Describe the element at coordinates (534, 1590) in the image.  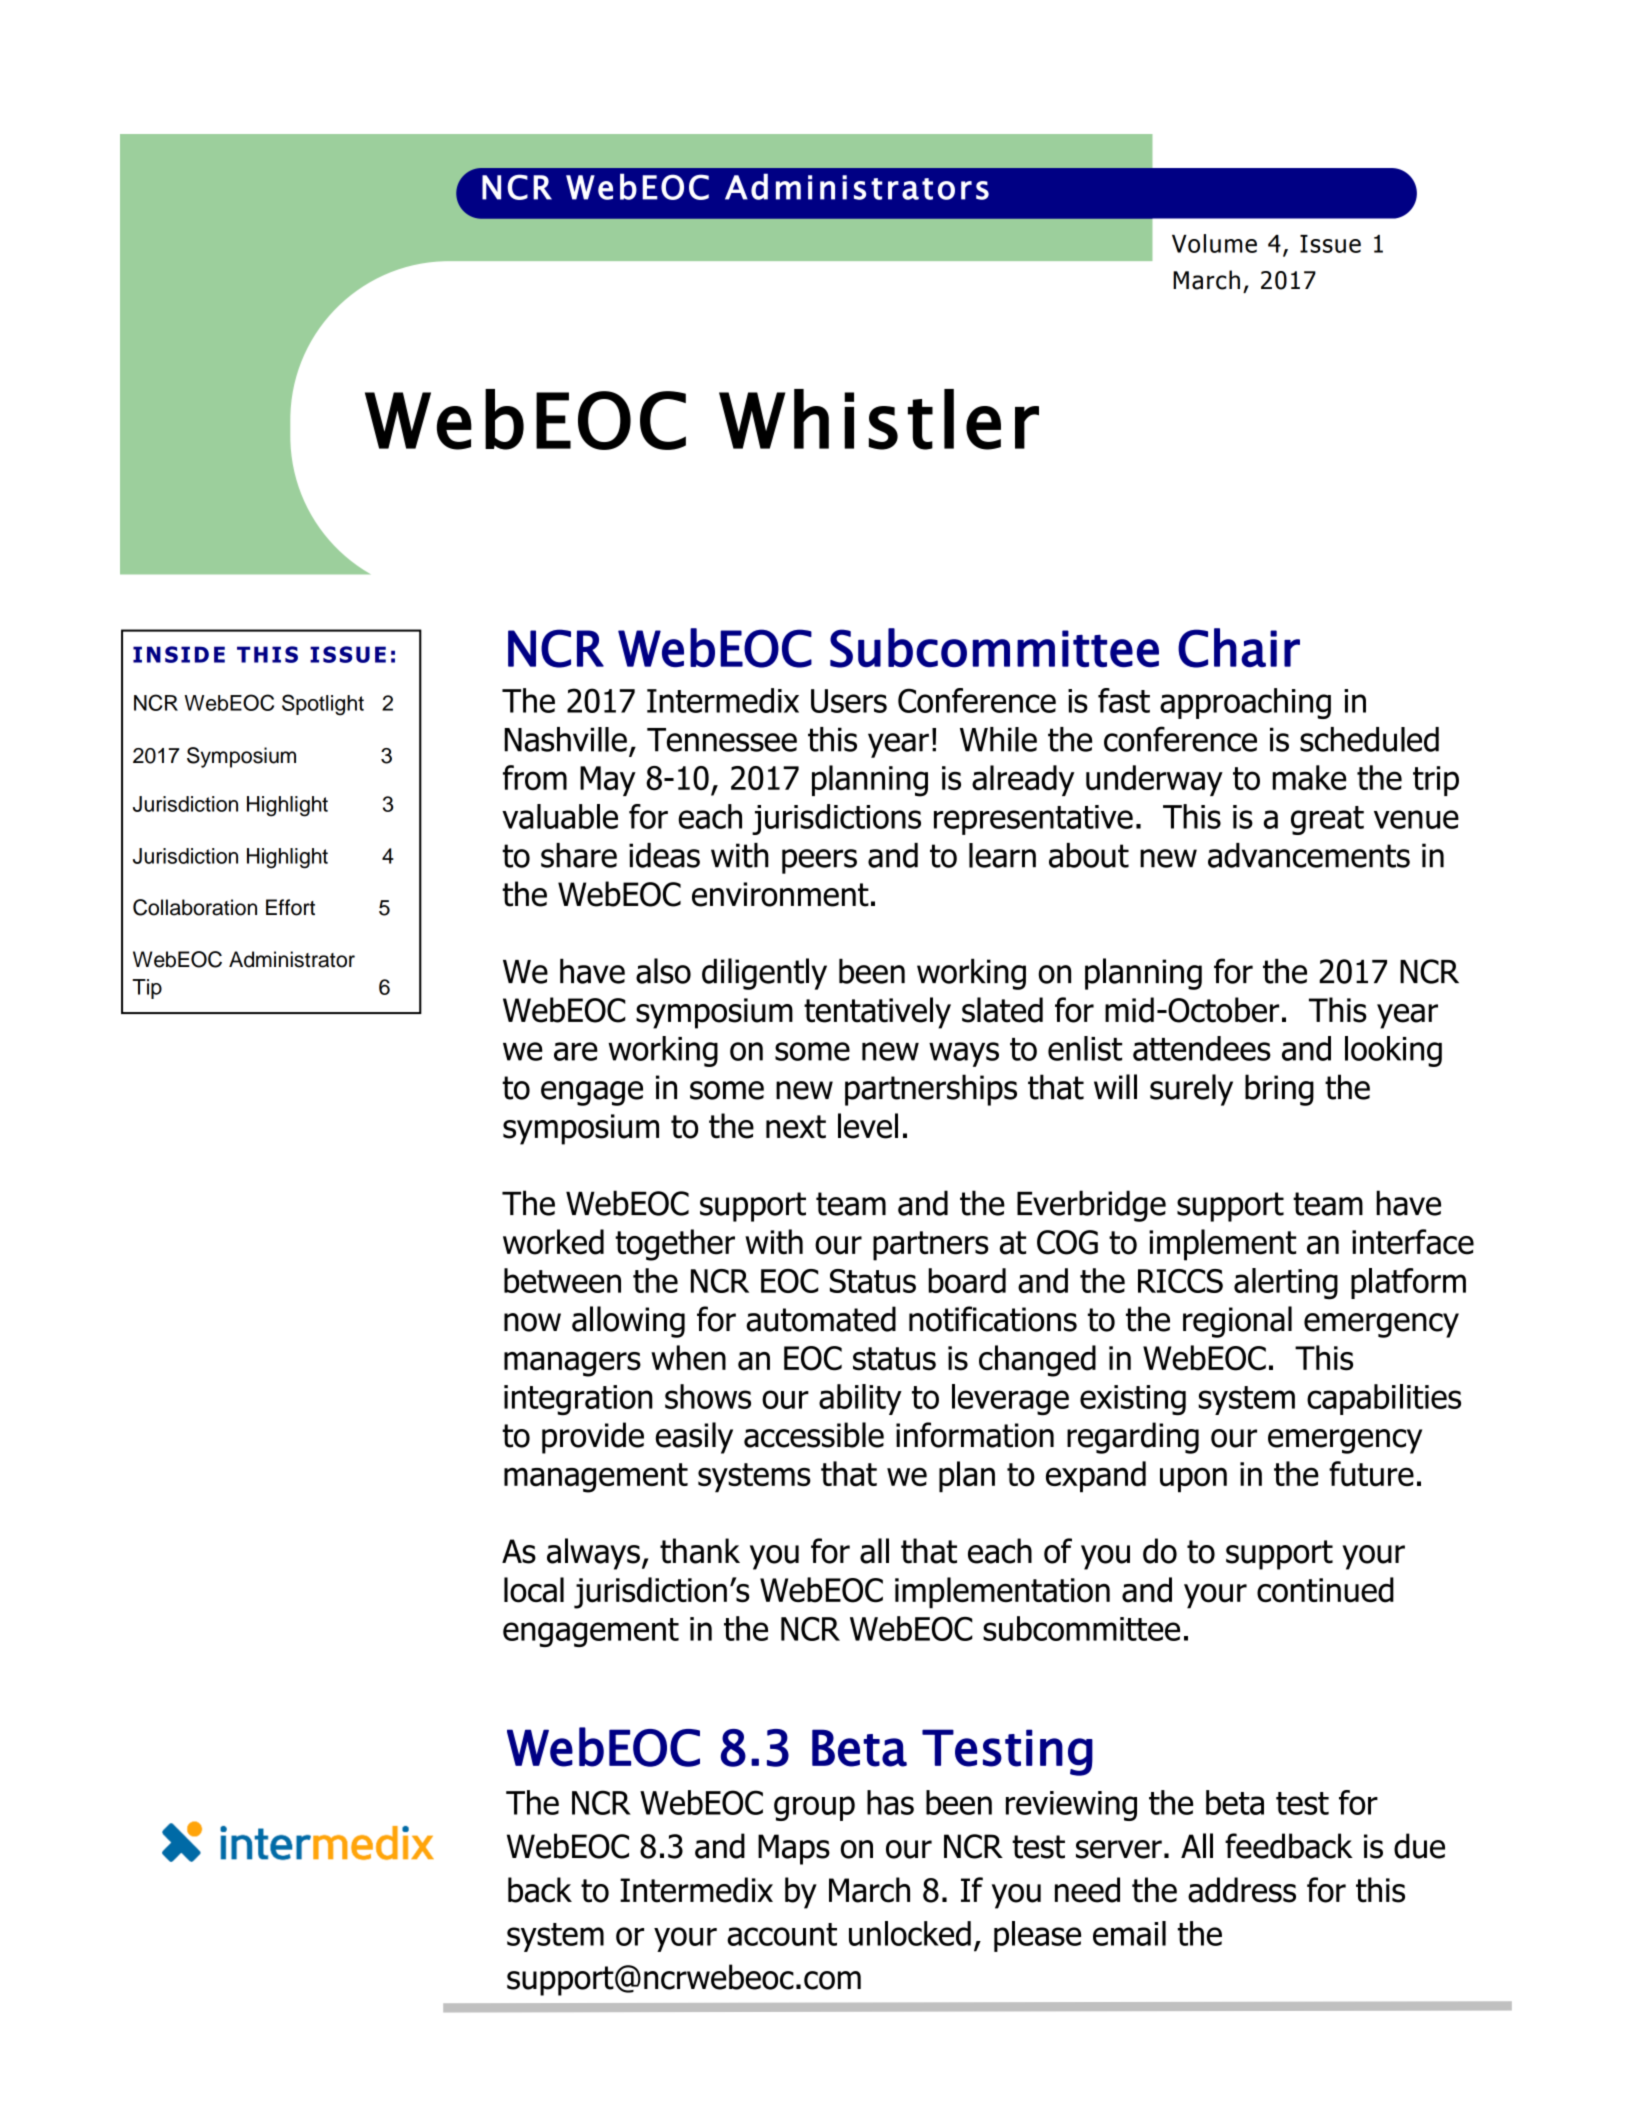
I see `local` at that location.
